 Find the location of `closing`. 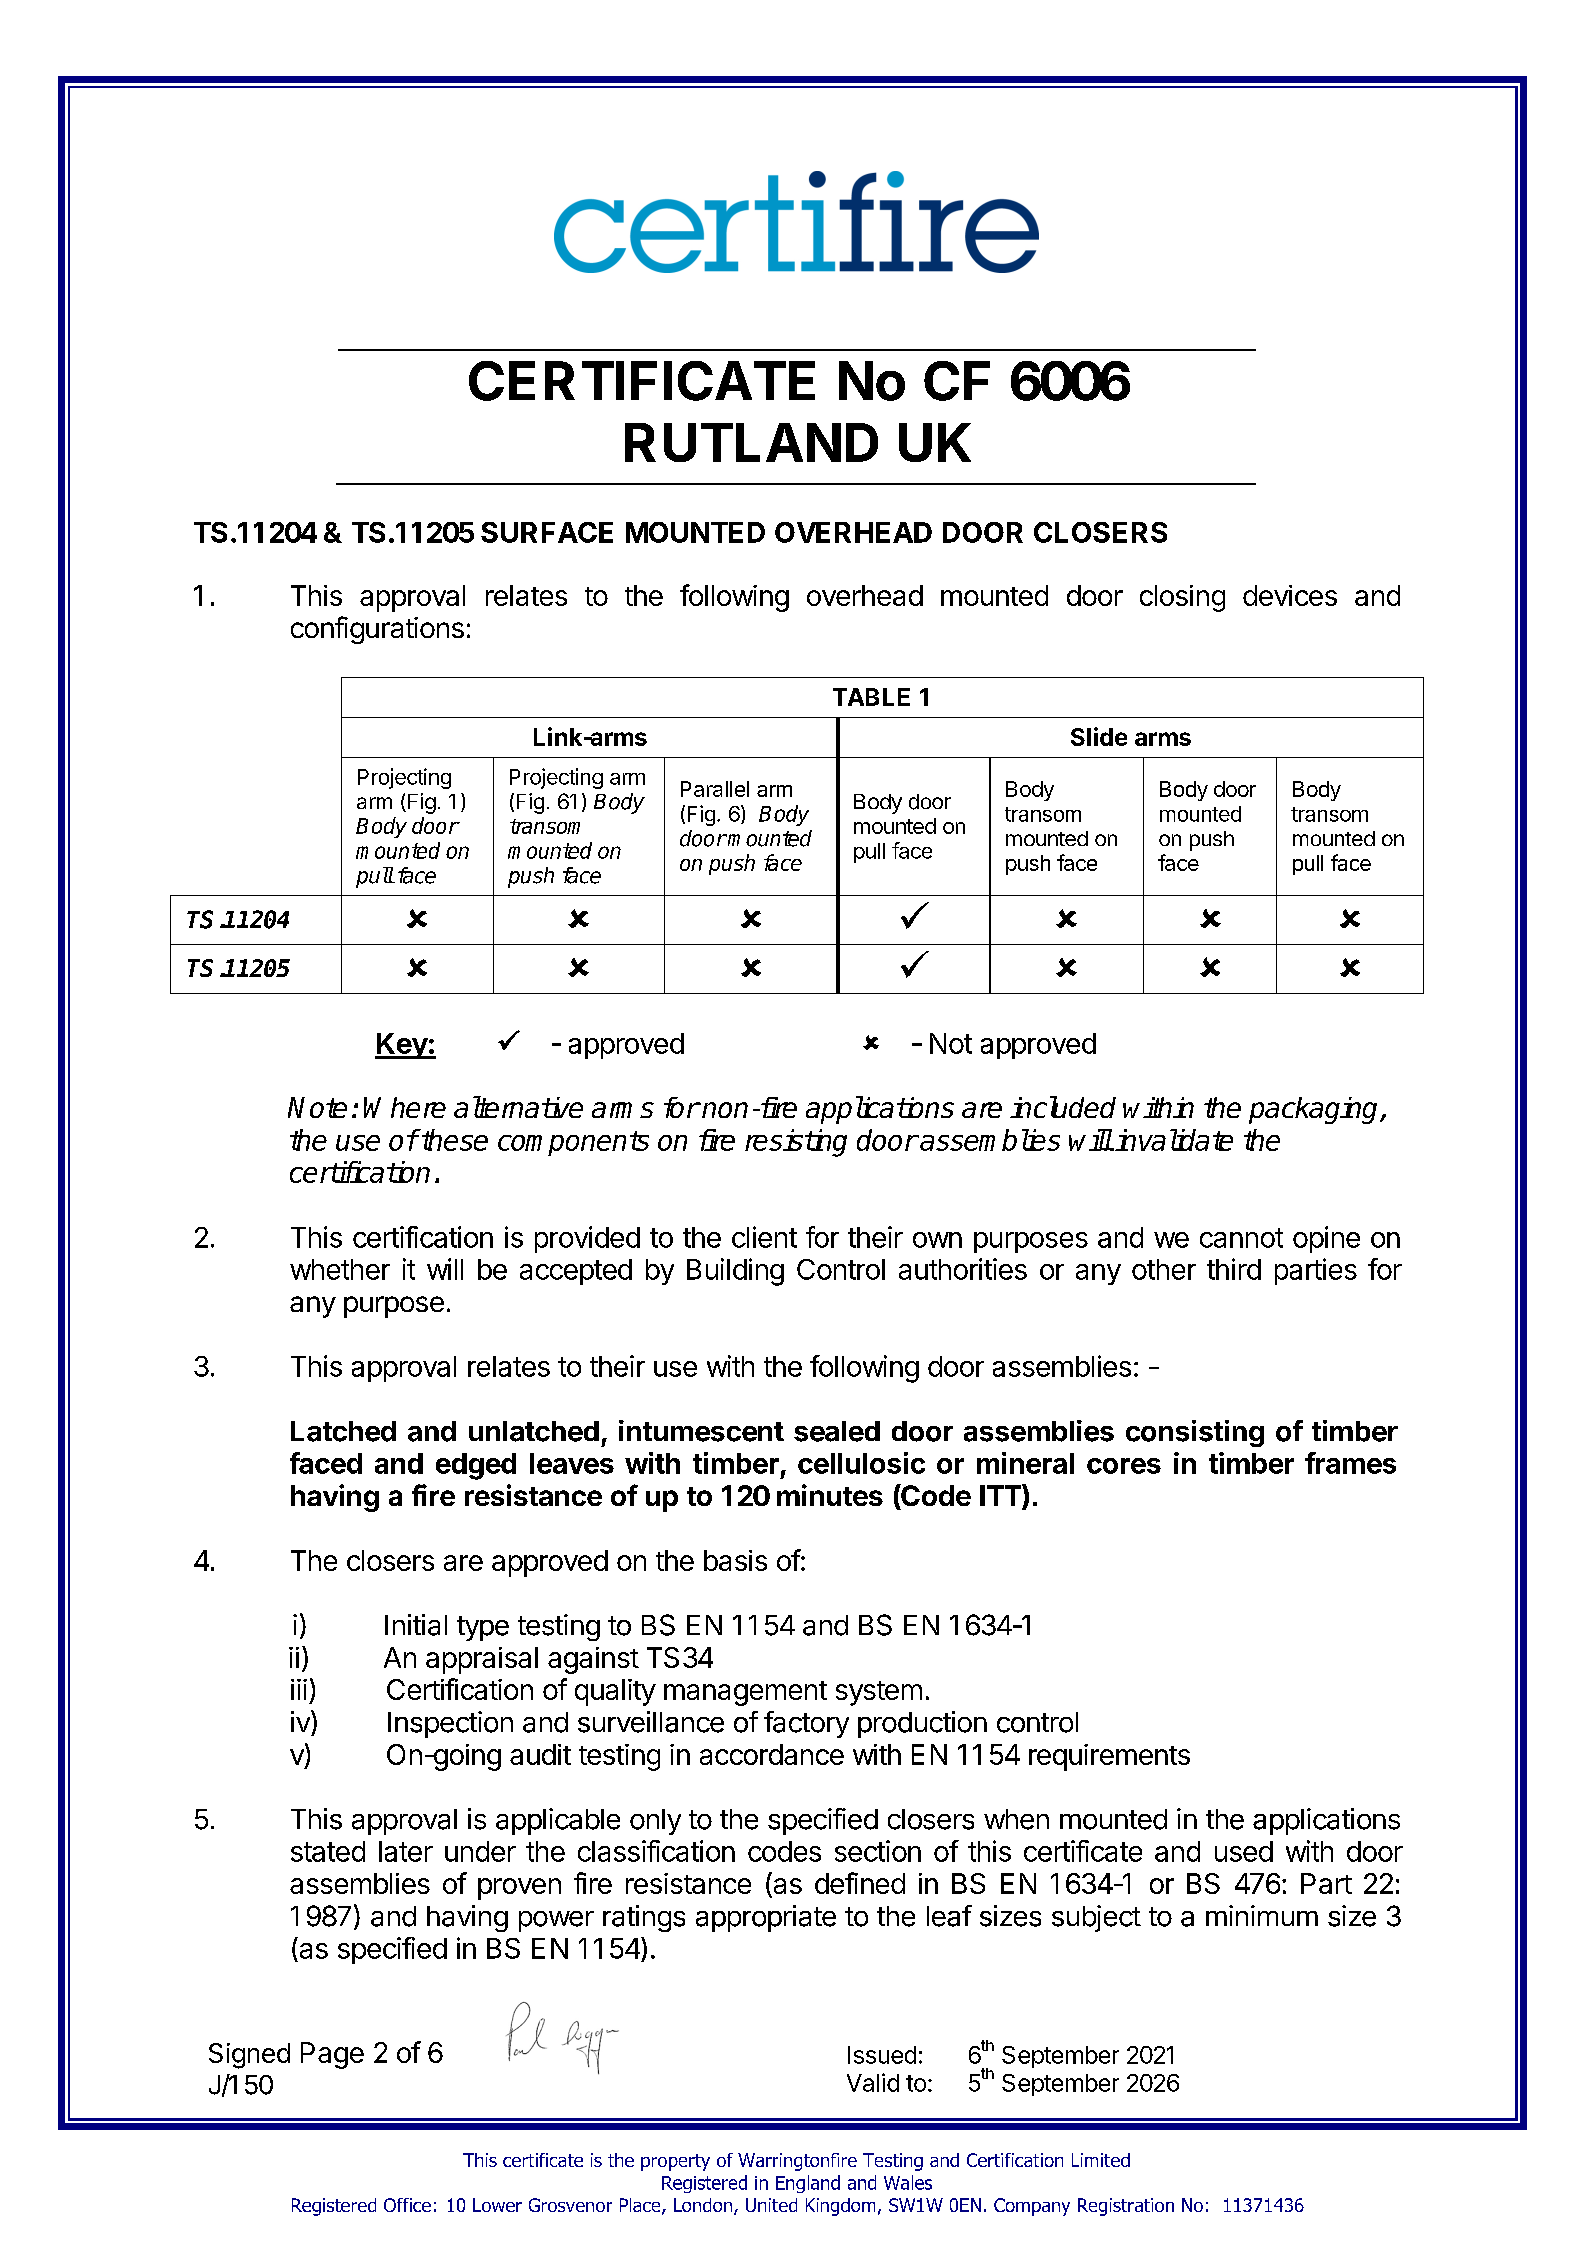

closing is located at coordinates (1182, 598).
